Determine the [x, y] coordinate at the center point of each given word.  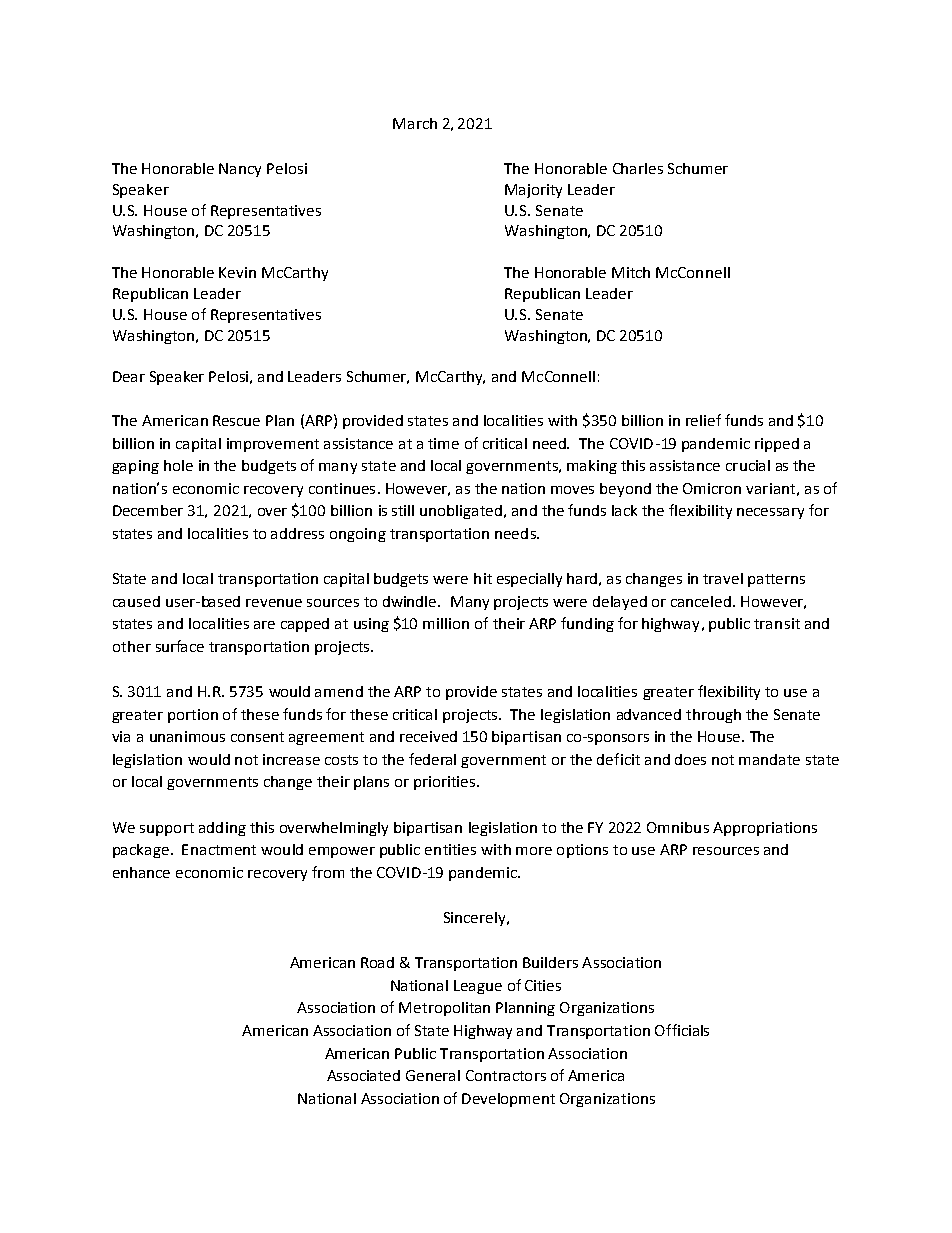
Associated [363, 1075]
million [446, 623]
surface [180, 646]
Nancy [240, 170]
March [415, 123]
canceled [701, 601]
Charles [638, 168]
